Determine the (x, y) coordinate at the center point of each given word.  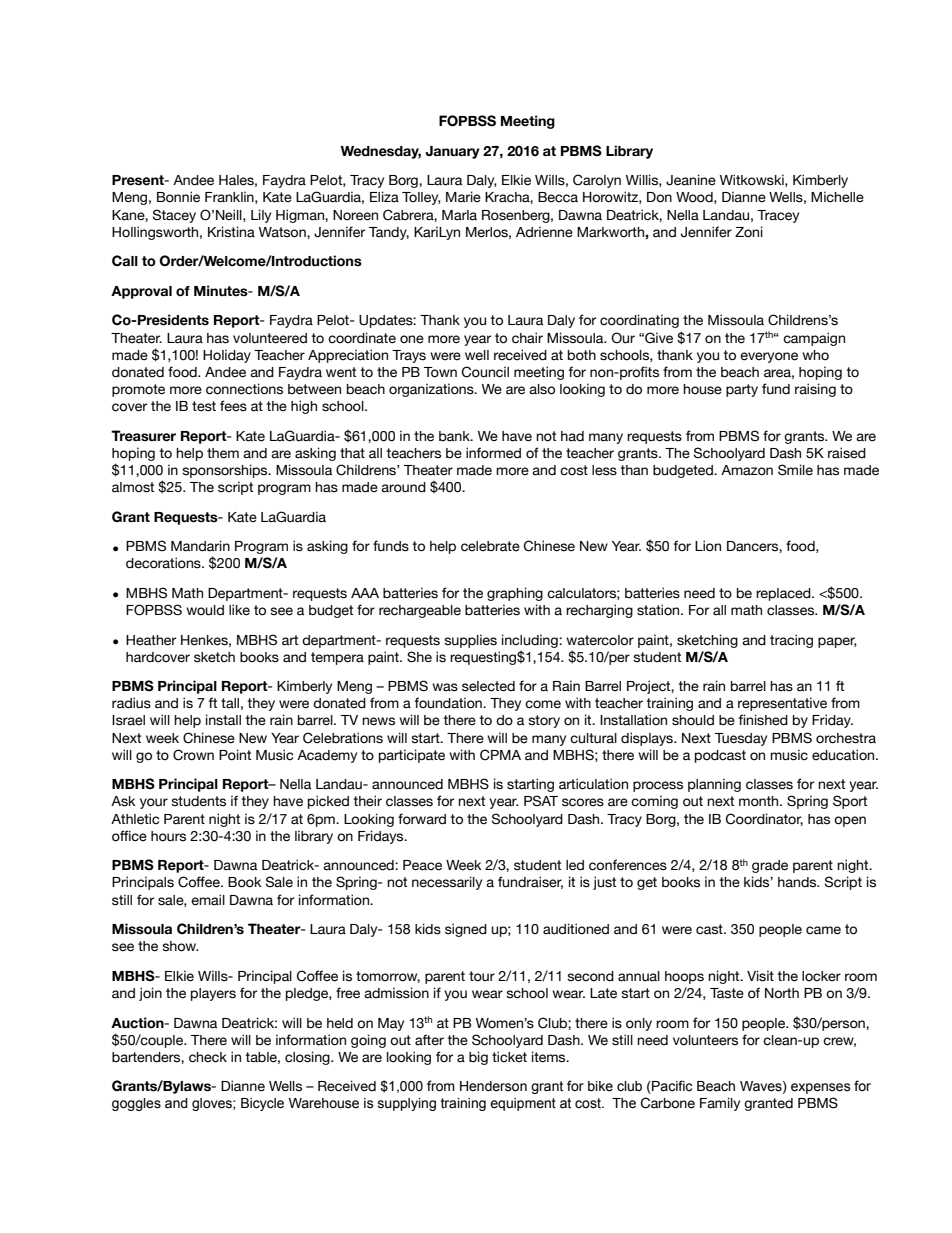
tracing (791, 641)
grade (770, 866)
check (208, 1057)
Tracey (778, 216)
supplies (470, 641)
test (204, 406)
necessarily (447, 883)
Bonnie (178, 197)
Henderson (493, 1086)
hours (168, 836)
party (742, 390)
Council (485, 372)
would (205, 610)
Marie (463, 197)
